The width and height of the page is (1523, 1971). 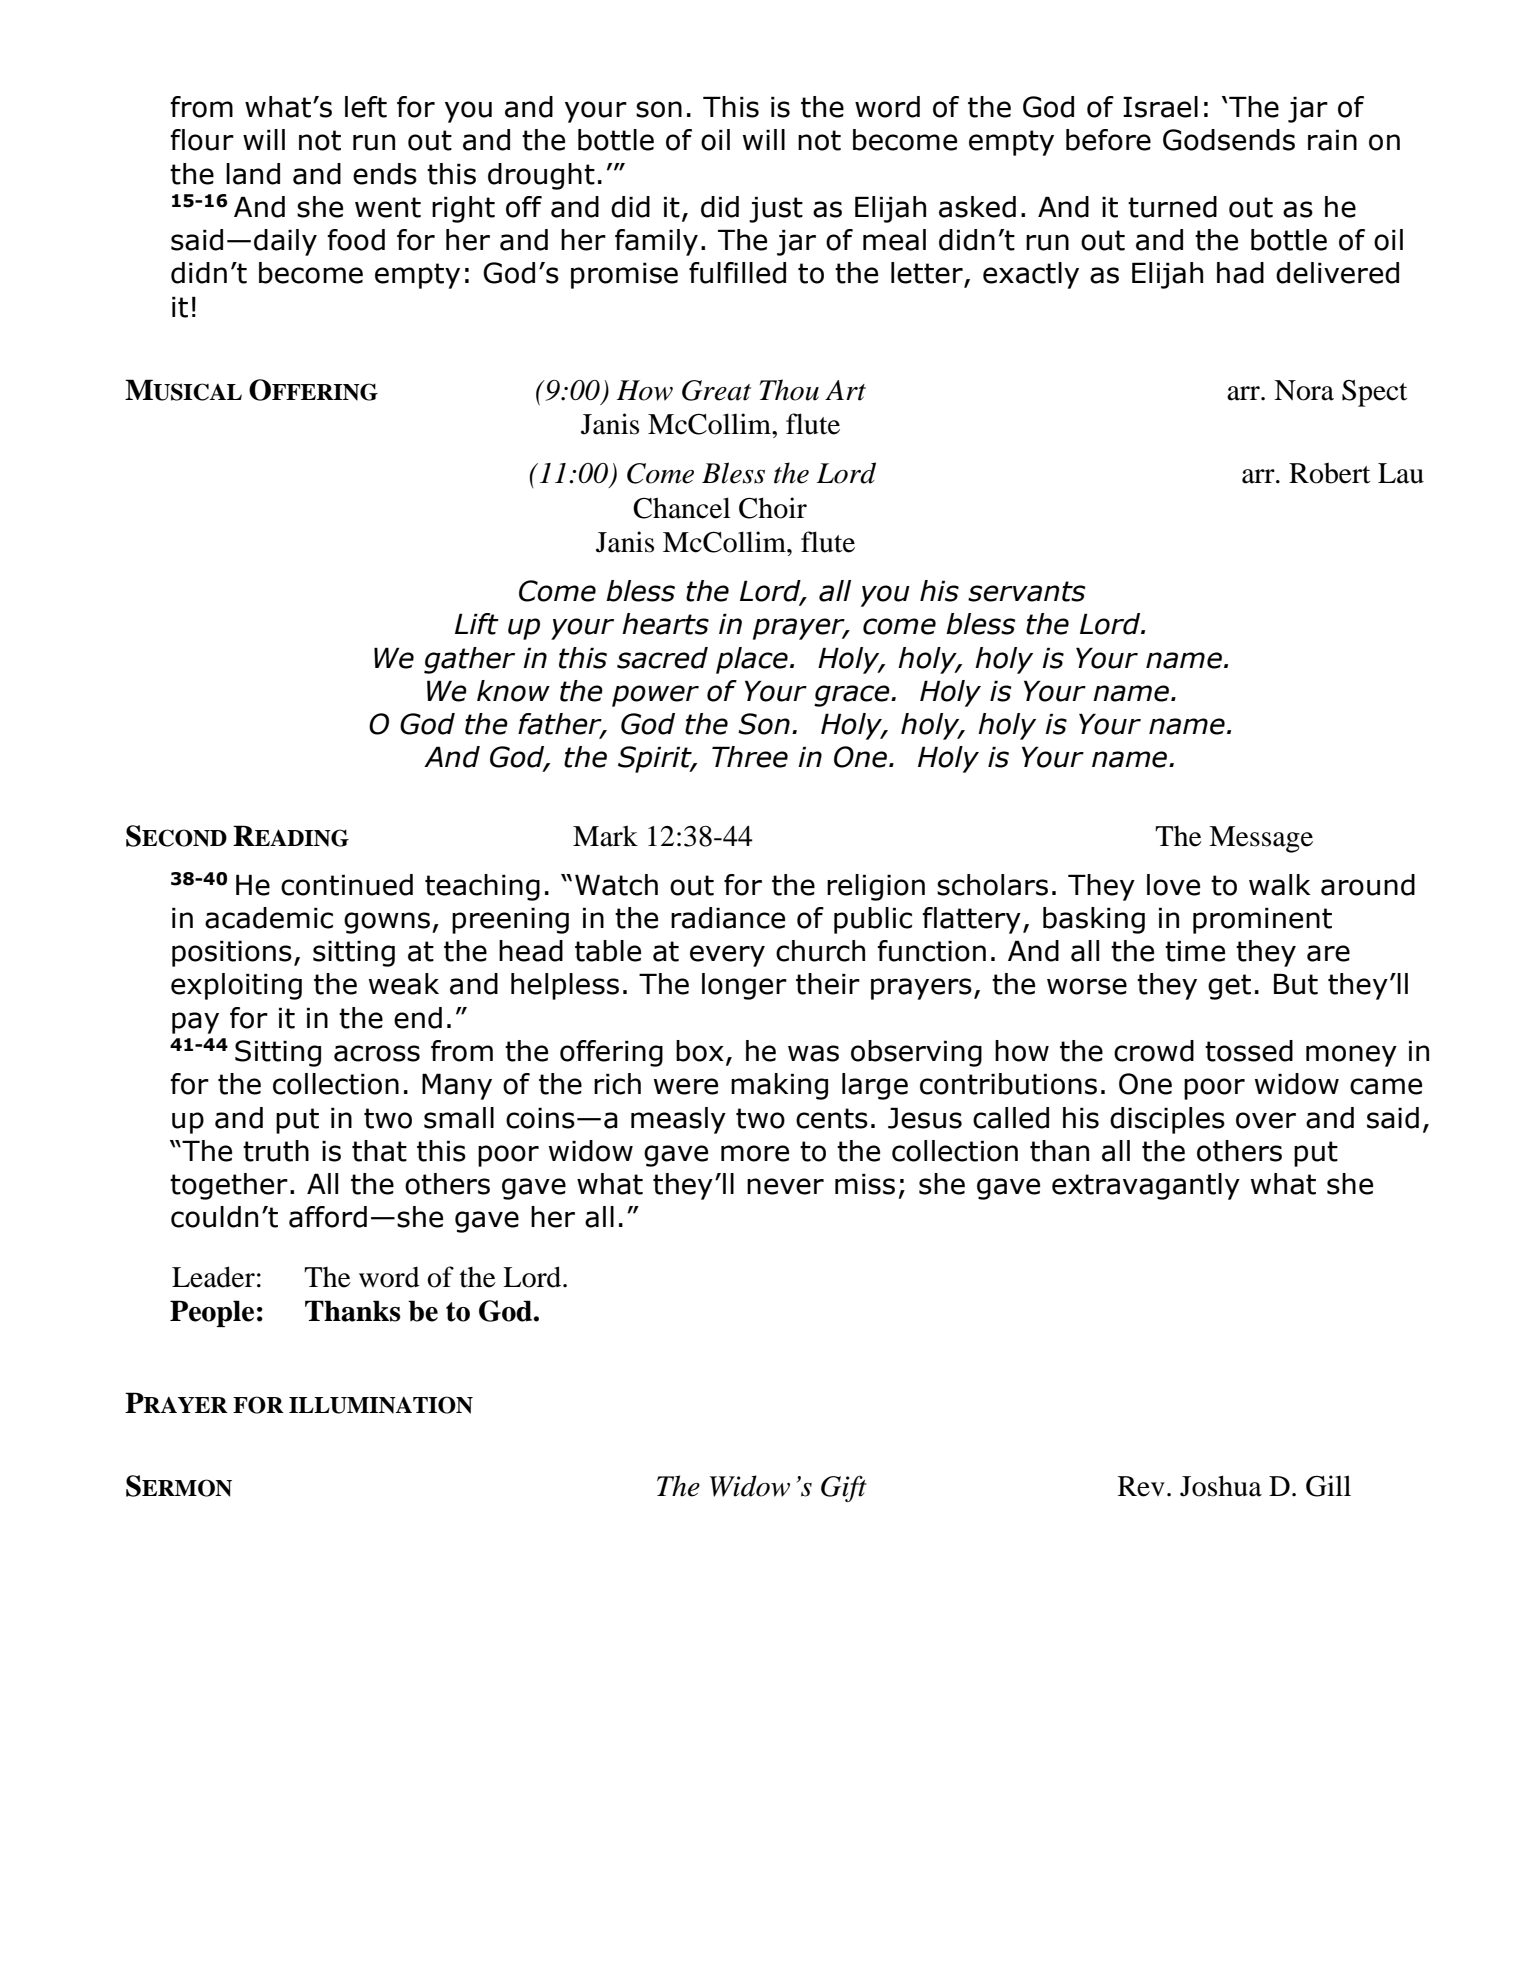 I want to click on Choir, so click(x=773, y=508).
